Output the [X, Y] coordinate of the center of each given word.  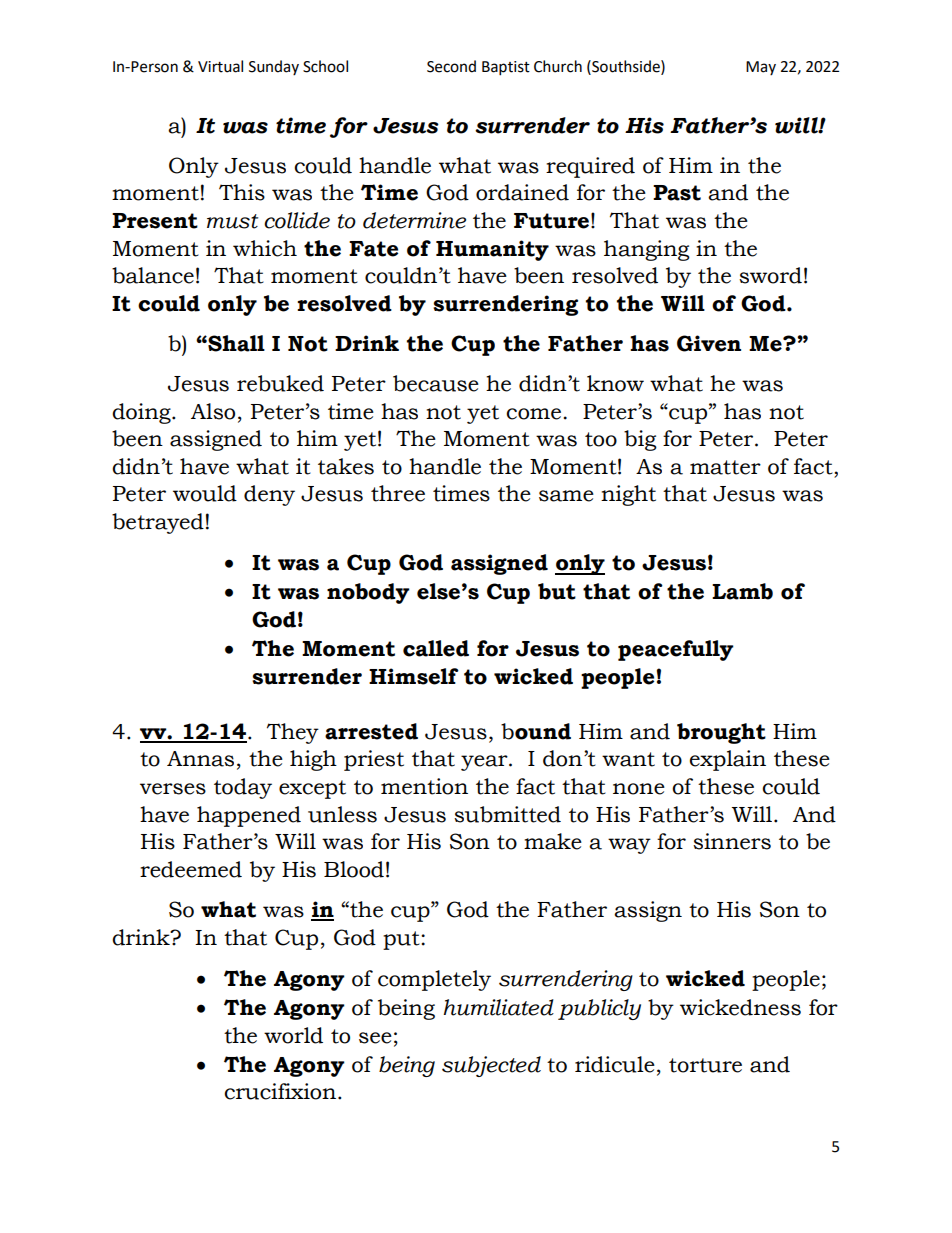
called [436, 648]
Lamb [742, 591]
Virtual [220, 66]
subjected [491, 1066]
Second [451, 66]
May [761, 68]
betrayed [158, 523]
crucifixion [281, 1091]
